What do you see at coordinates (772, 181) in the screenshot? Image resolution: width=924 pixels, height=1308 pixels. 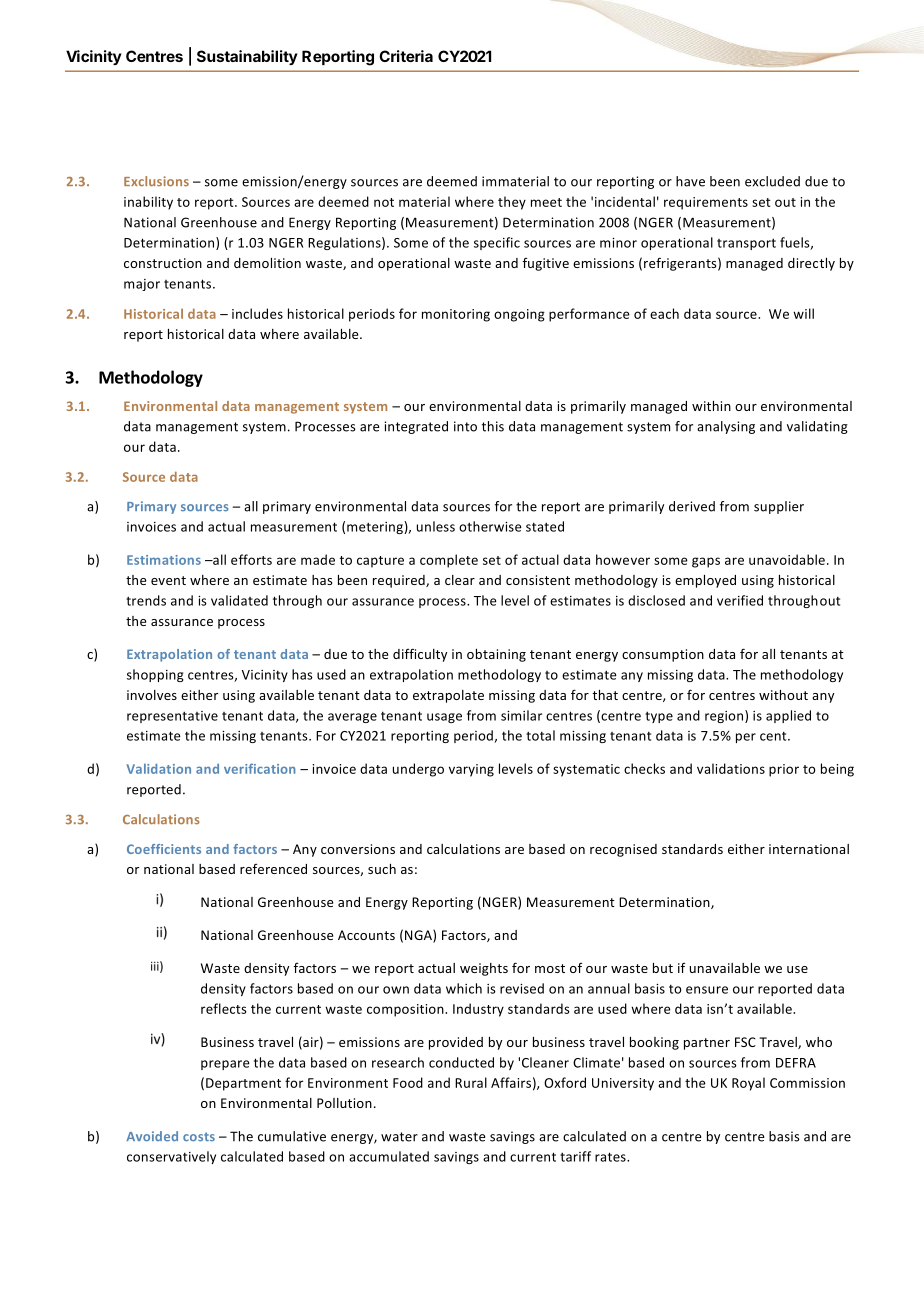 I see `excluded` at bounding box center [772, 181].
